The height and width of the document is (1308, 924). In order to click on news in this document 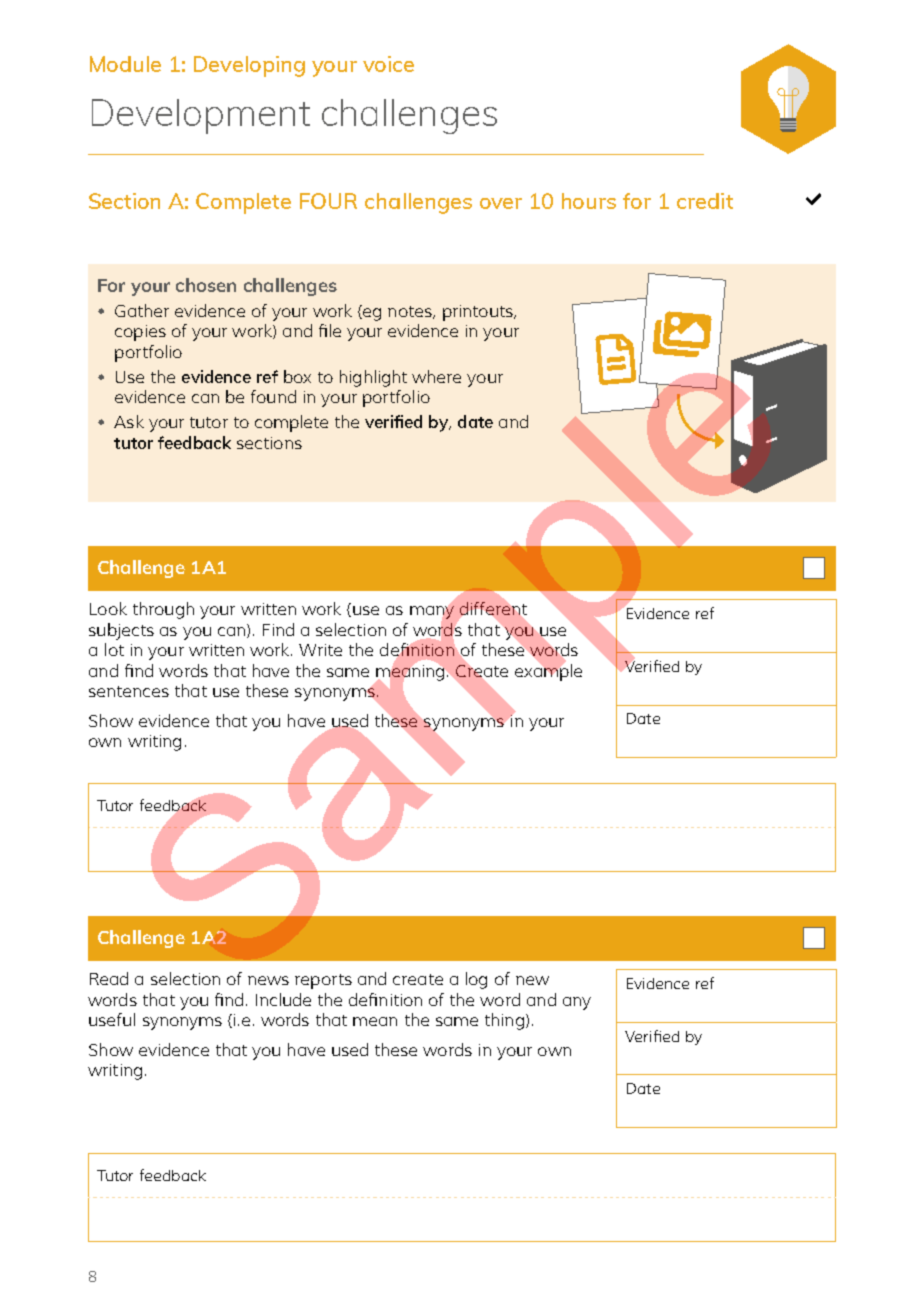, I will do `click(268, 980)`.
